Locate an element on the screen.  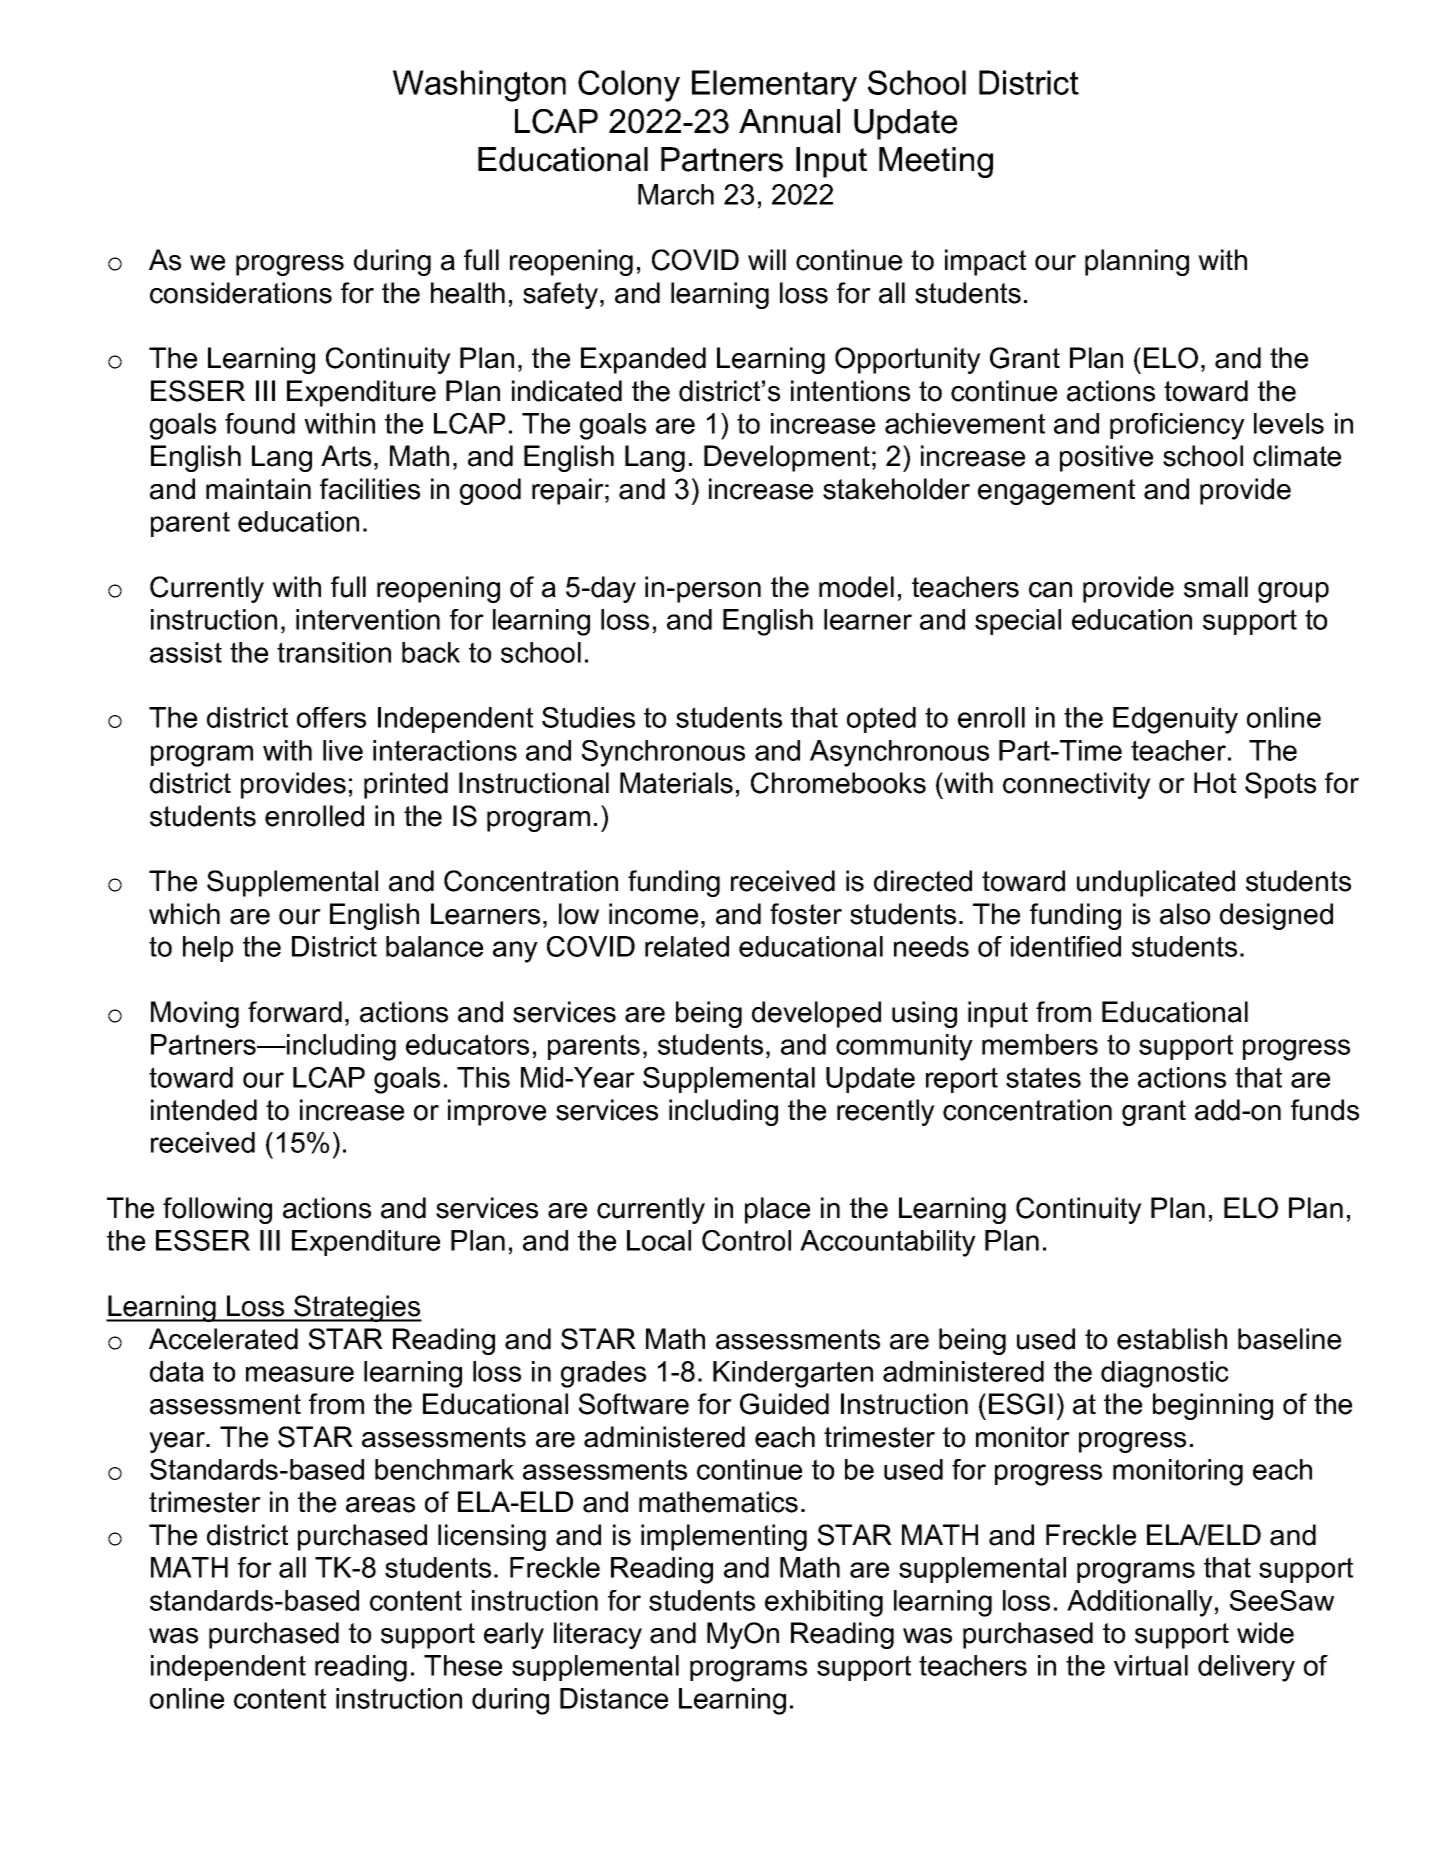
which is located at coordinates (184, 914).
